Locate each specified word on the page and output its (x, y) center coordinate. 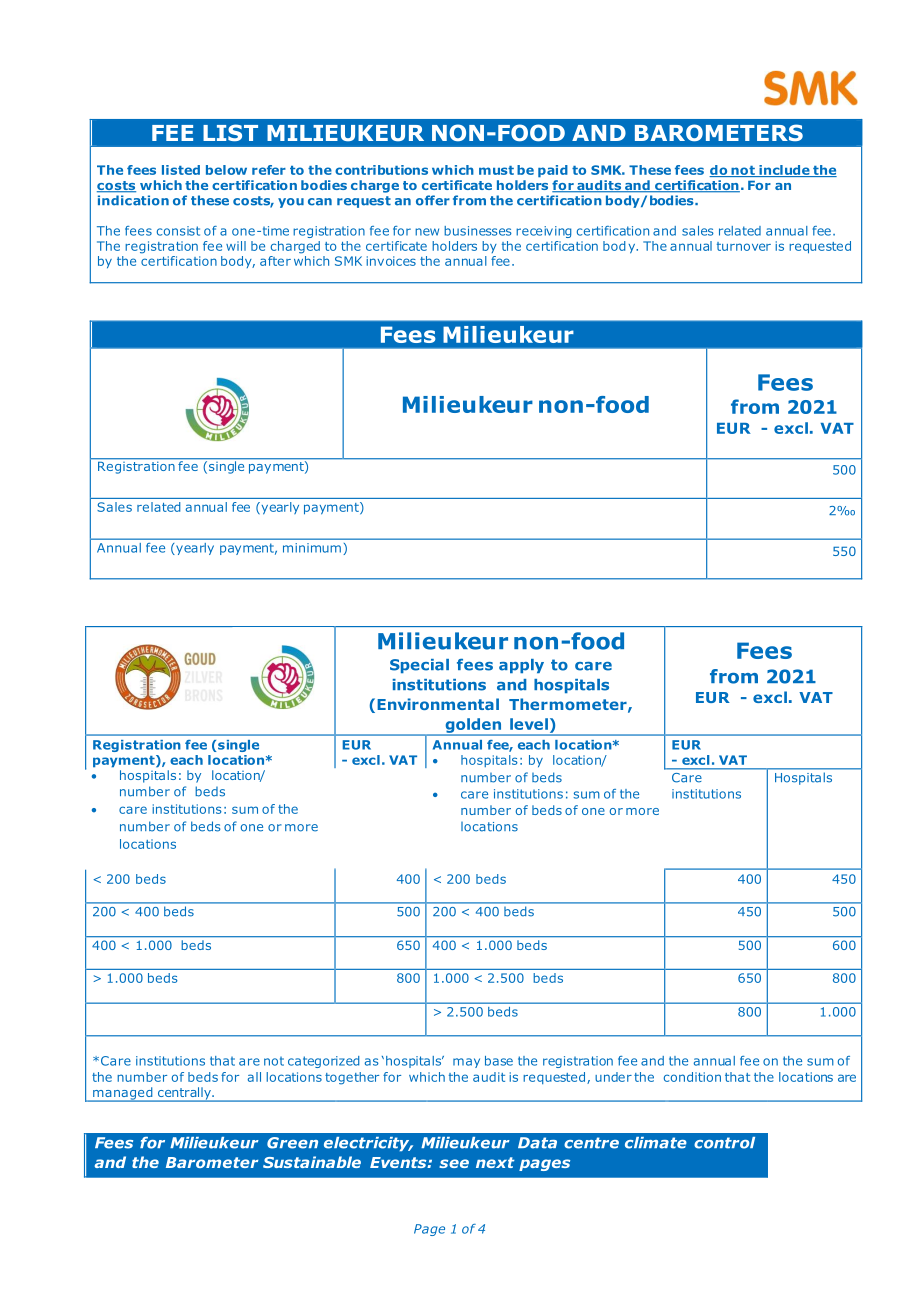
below (226, 170)
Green (292, 1143)
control (724, 1143)
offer (433, 200)
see (454, 1163)
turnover (744, 246)
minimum (312, 548)
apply (521, 666)
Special (419, 666)
